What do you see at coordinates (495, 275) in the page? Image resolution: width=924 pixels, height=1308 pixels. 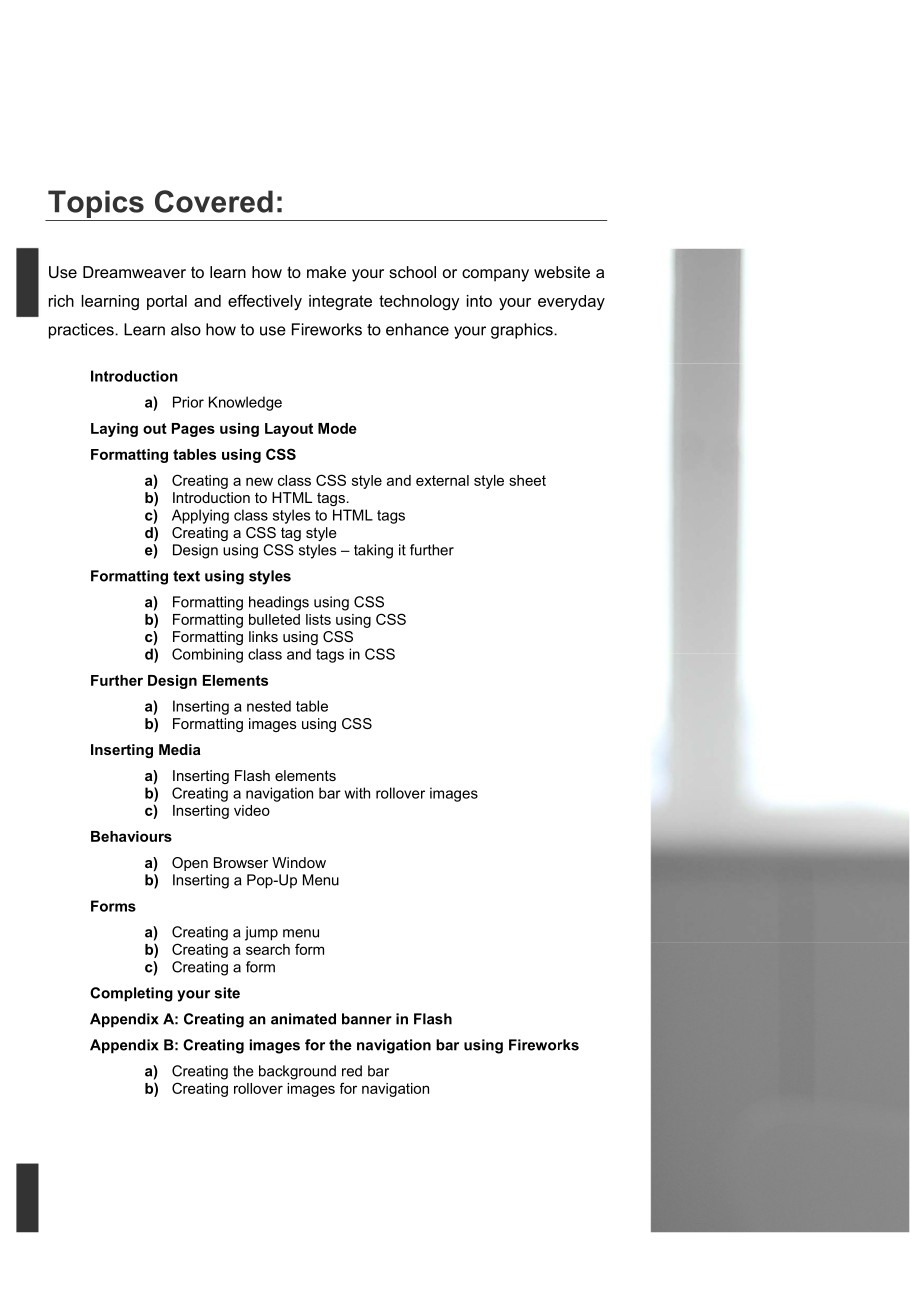 I see `company` at bounding box center [495, 275].
